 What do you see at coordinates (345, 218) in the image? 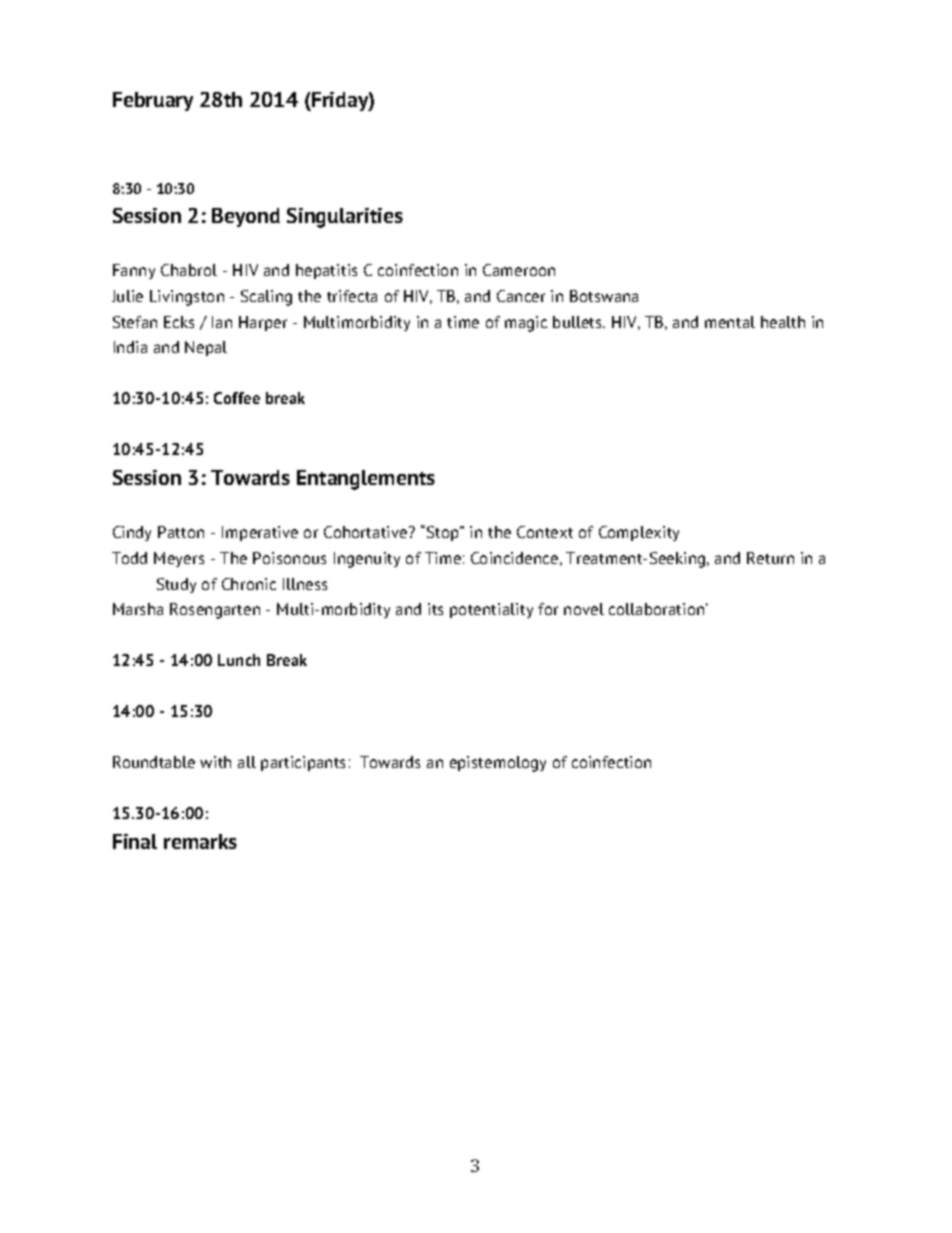
I see `Singularities` at bounding box center [345, 218].
